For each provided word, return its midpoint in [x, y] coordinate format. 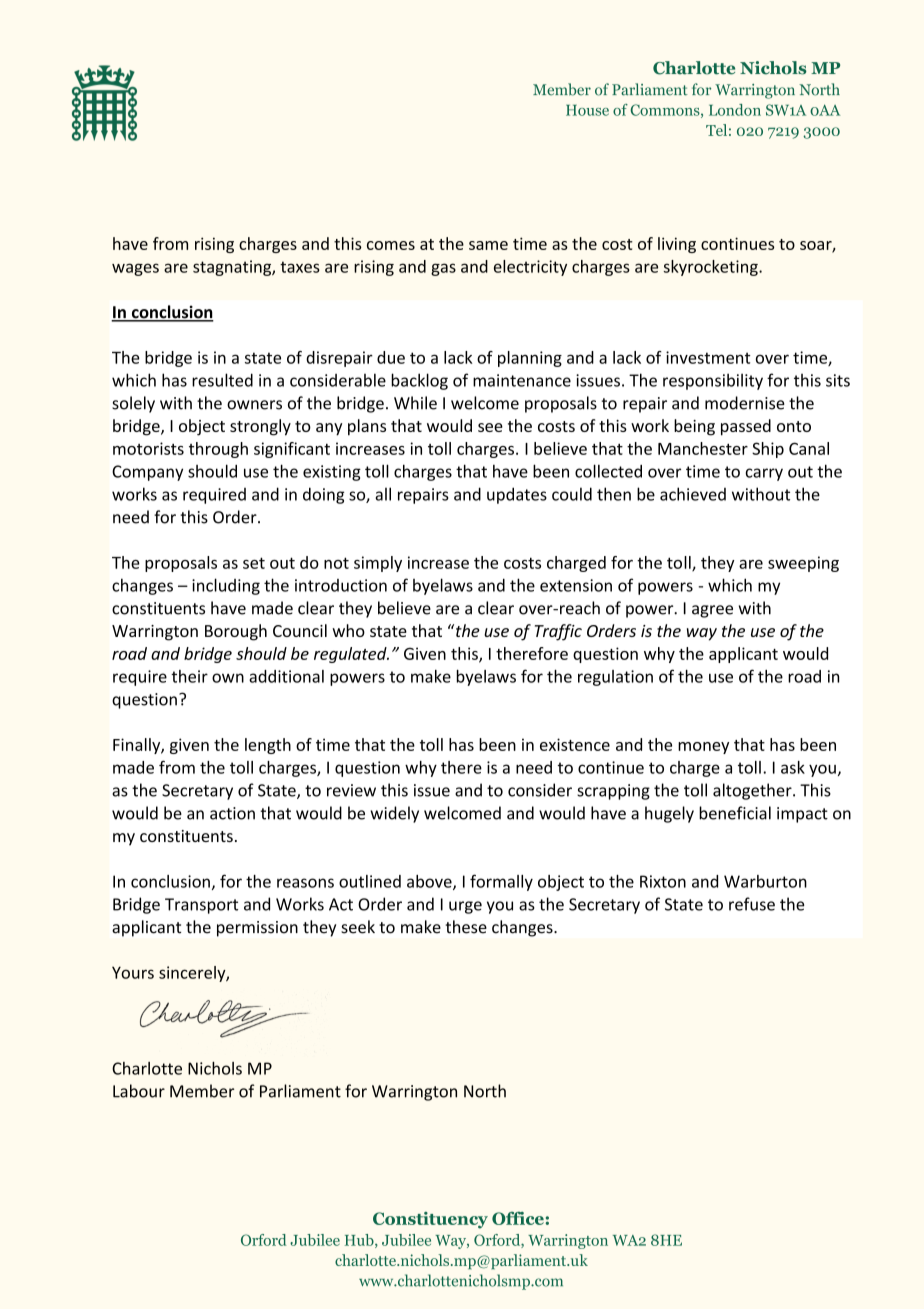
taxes [300, 267]
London [735, 110]
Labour [139, 1091]
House [587, 110]
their [189, 676]
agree [712, 611]
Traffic [558, 632]
